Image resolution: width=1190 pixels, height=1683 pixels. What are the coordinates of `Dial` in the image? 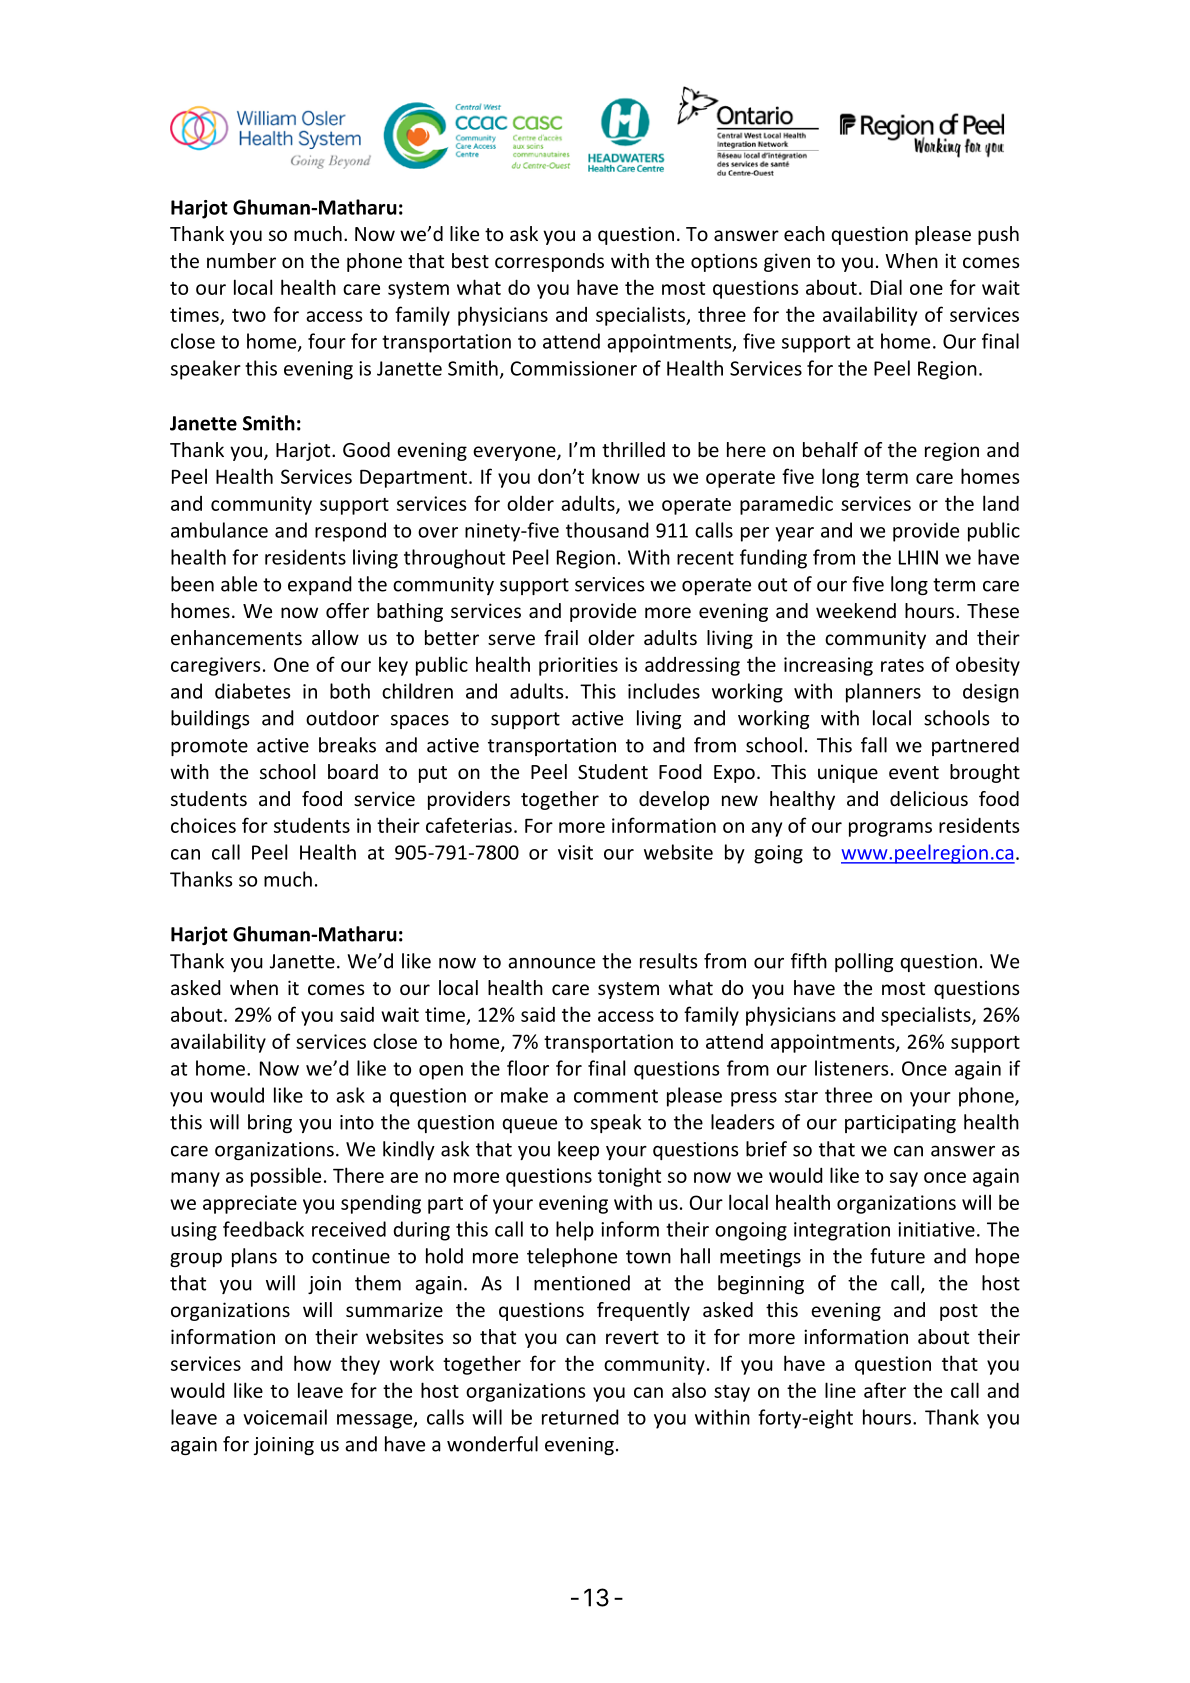 It's located at (886, 287).
